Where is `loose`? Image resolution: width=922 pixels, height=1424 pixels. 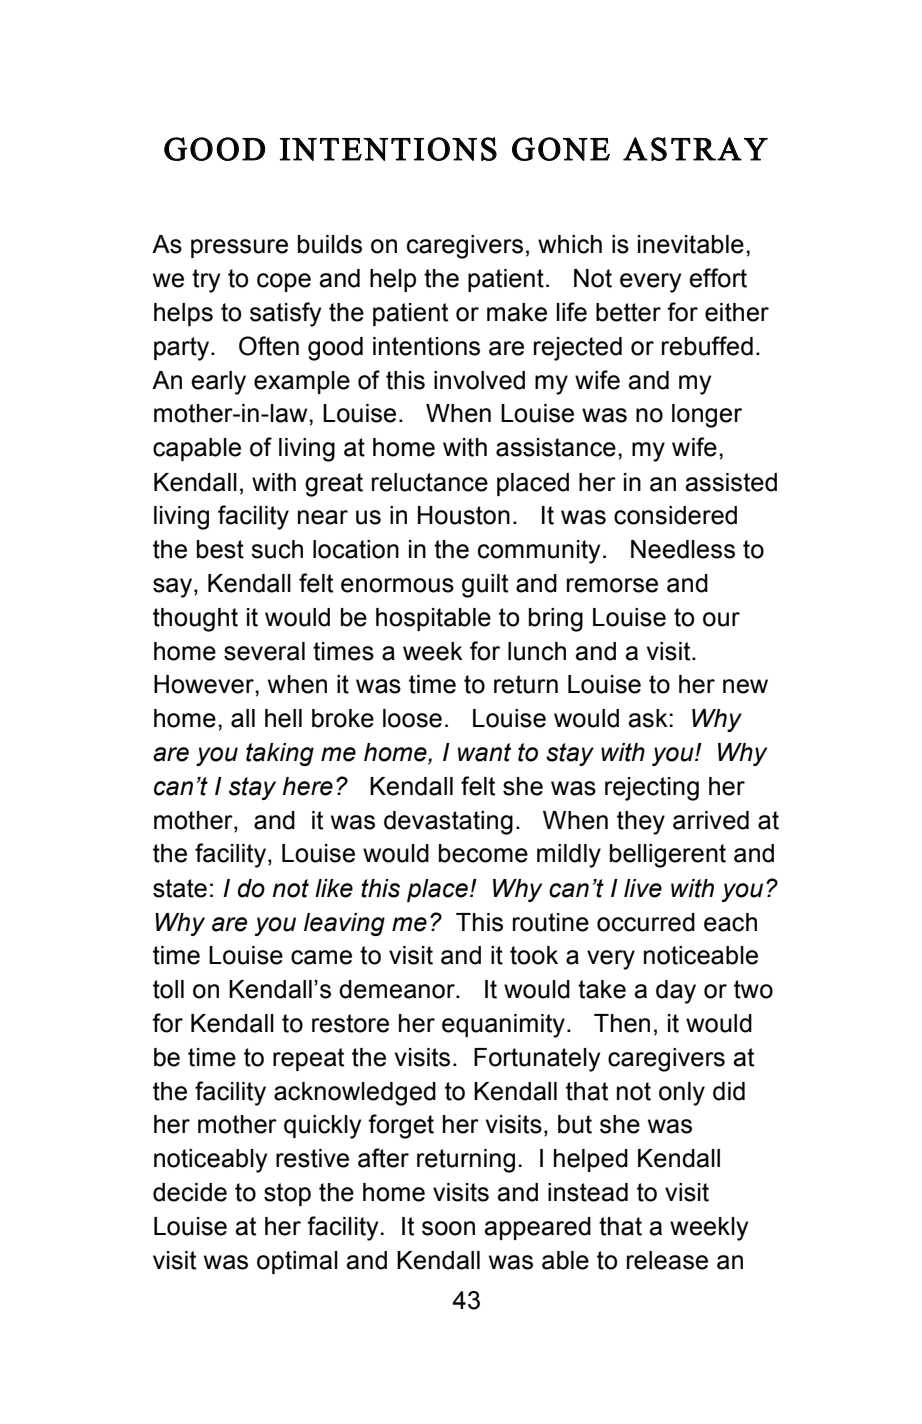
loose is located at coordinates (412, 718).
